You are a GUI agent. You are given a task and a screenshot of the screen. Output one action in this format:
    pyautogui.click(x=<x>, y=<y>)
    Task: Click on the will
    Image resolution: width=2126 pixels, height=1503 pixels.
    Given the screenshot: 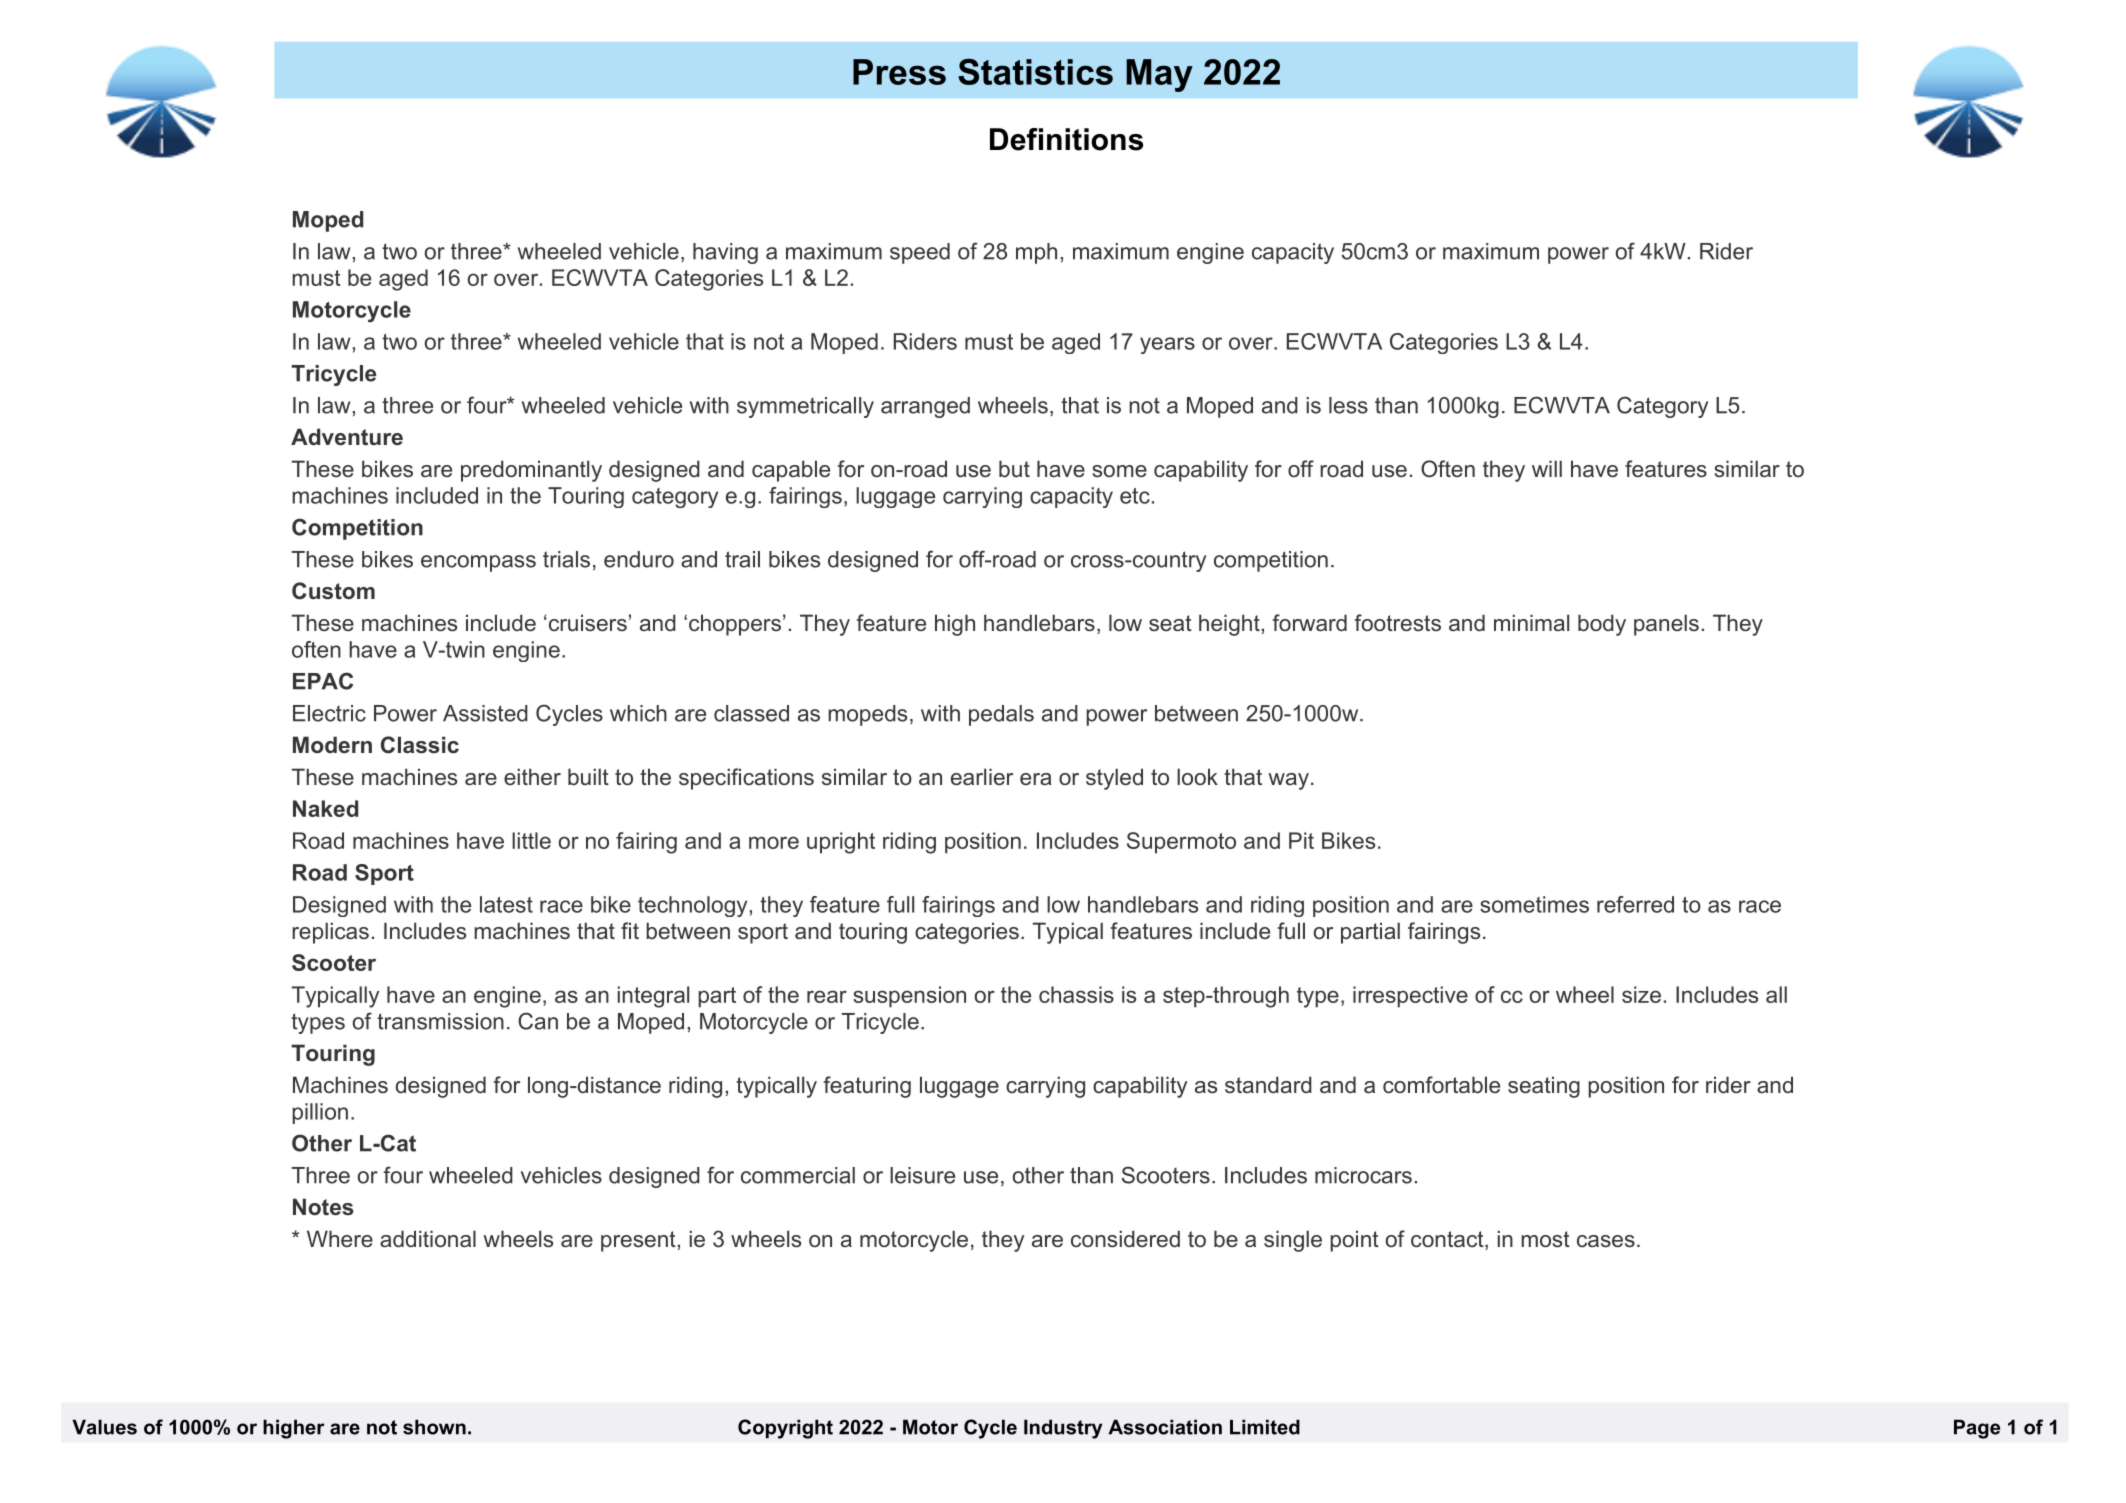 What is the action you would take?
    pyautogui.click(x=1547, y=468)
